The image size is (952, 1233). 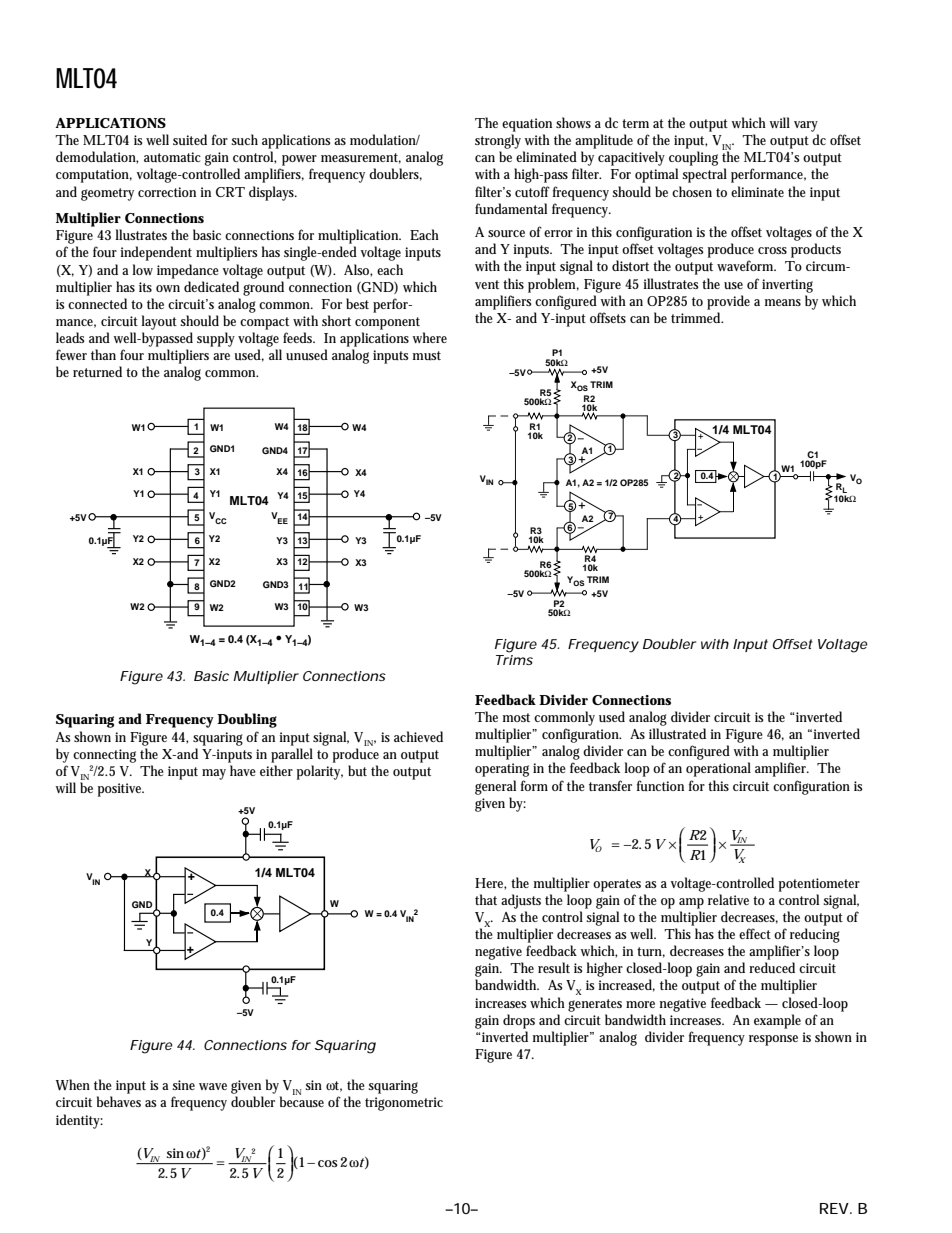 I want to click on trigonometric, so click(x=404, y=1104).
